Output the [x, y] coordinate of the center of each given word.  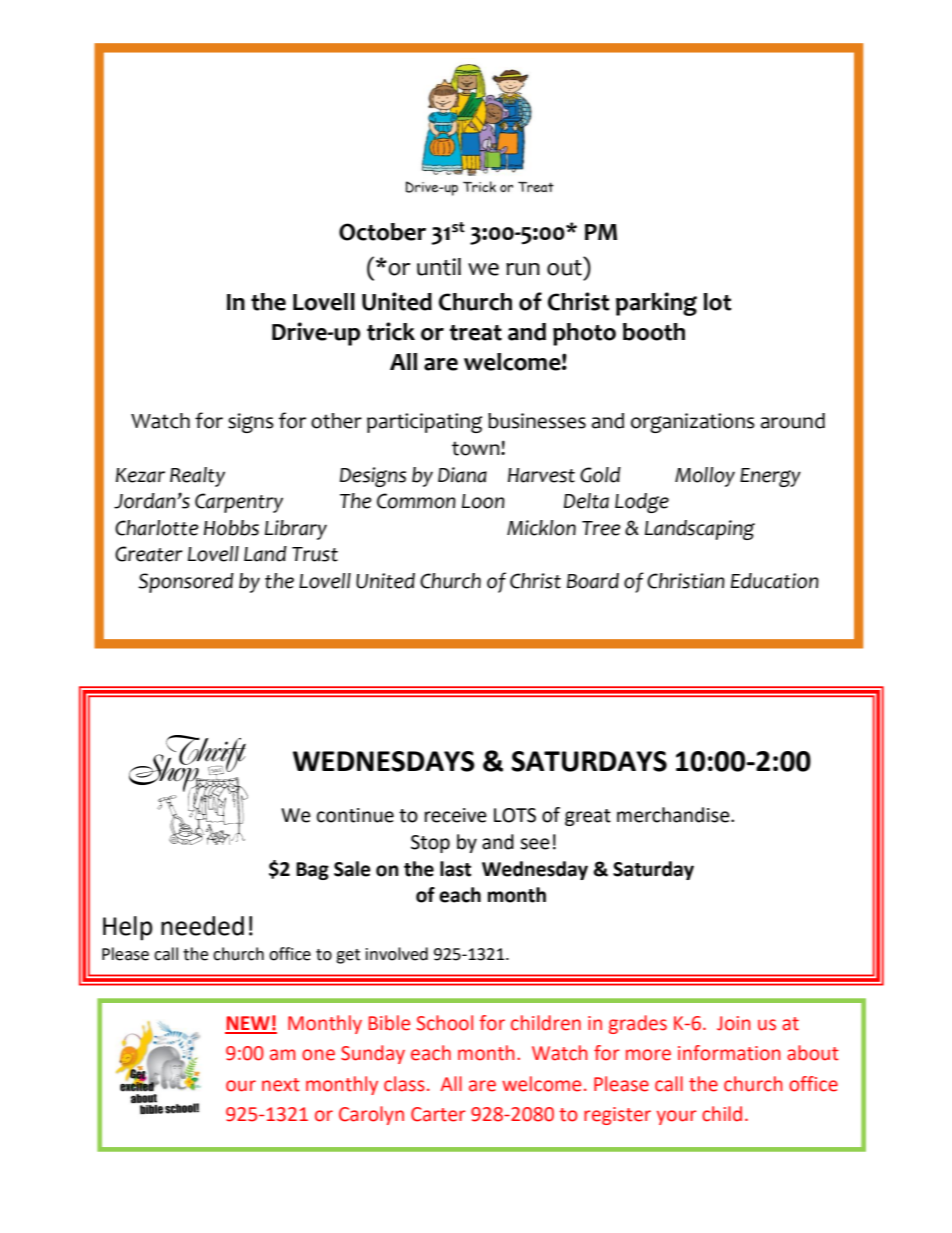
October [382, 232]
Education [775, 581]
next [281, 1085]
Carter [438, 1114]
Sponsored [186, 583]
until [439, 267]
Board [593, 581]
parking [656, 304]
